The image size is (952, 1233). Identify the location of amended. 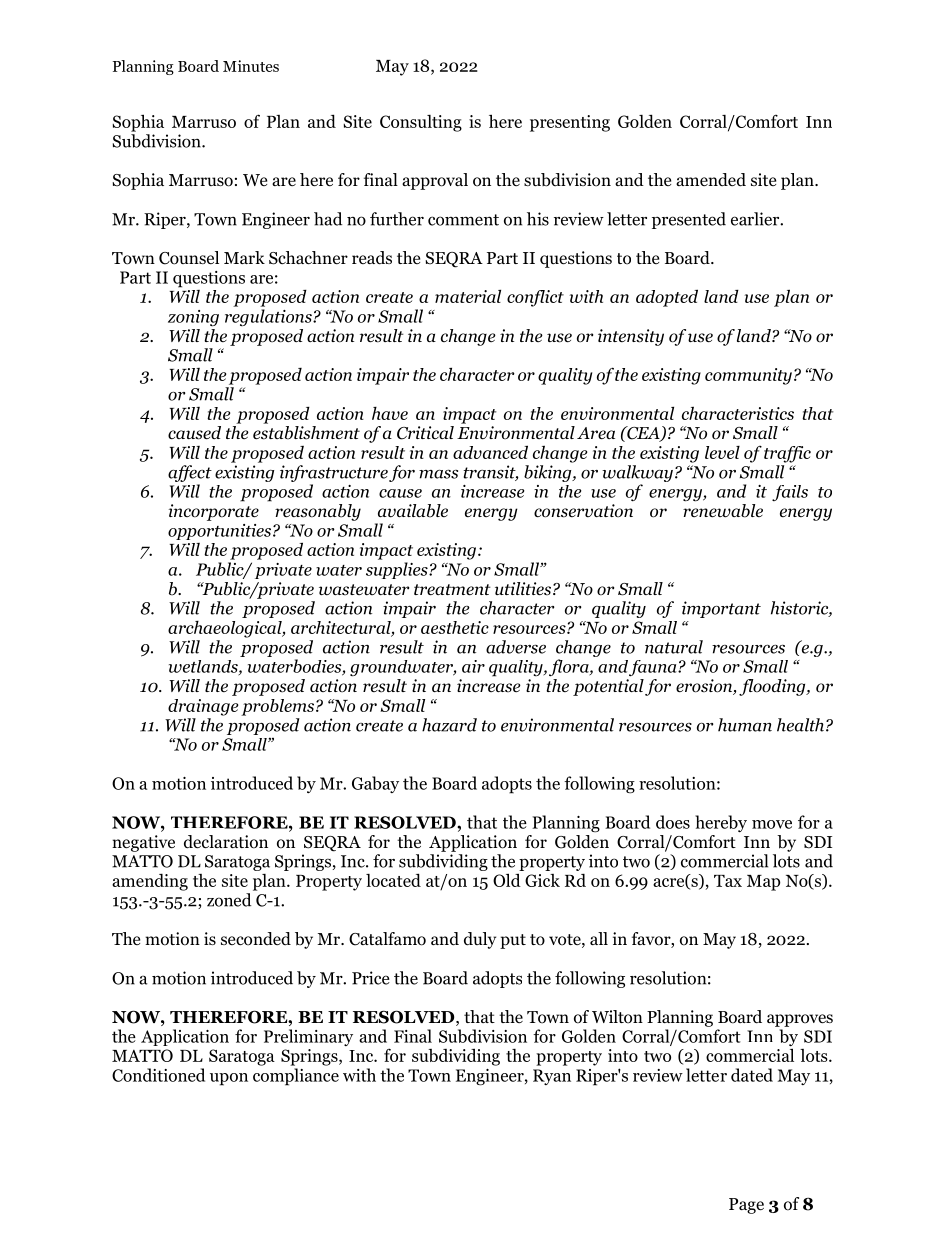
(711, 180).
